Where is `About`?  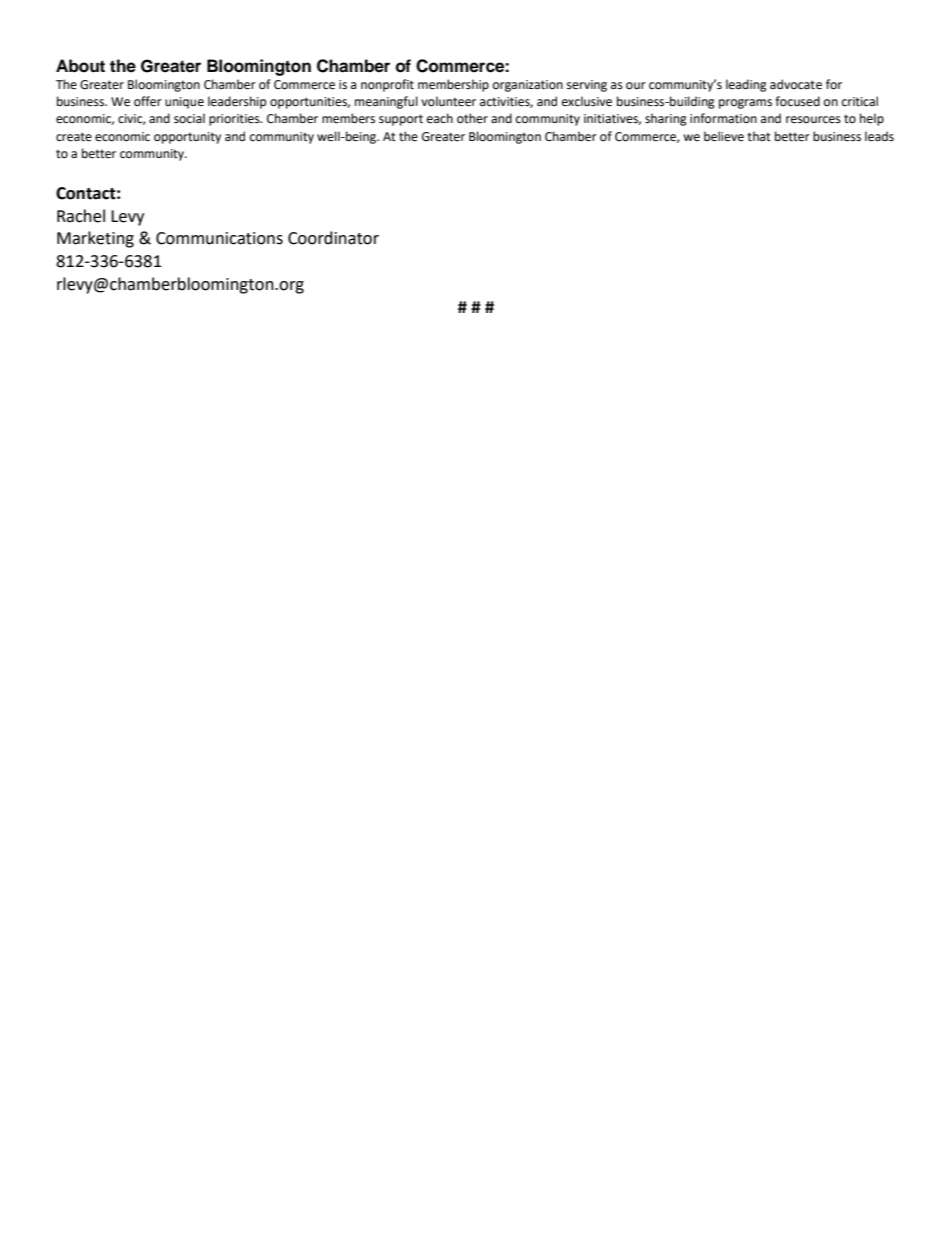 About is located at coordinates (80, 66).
